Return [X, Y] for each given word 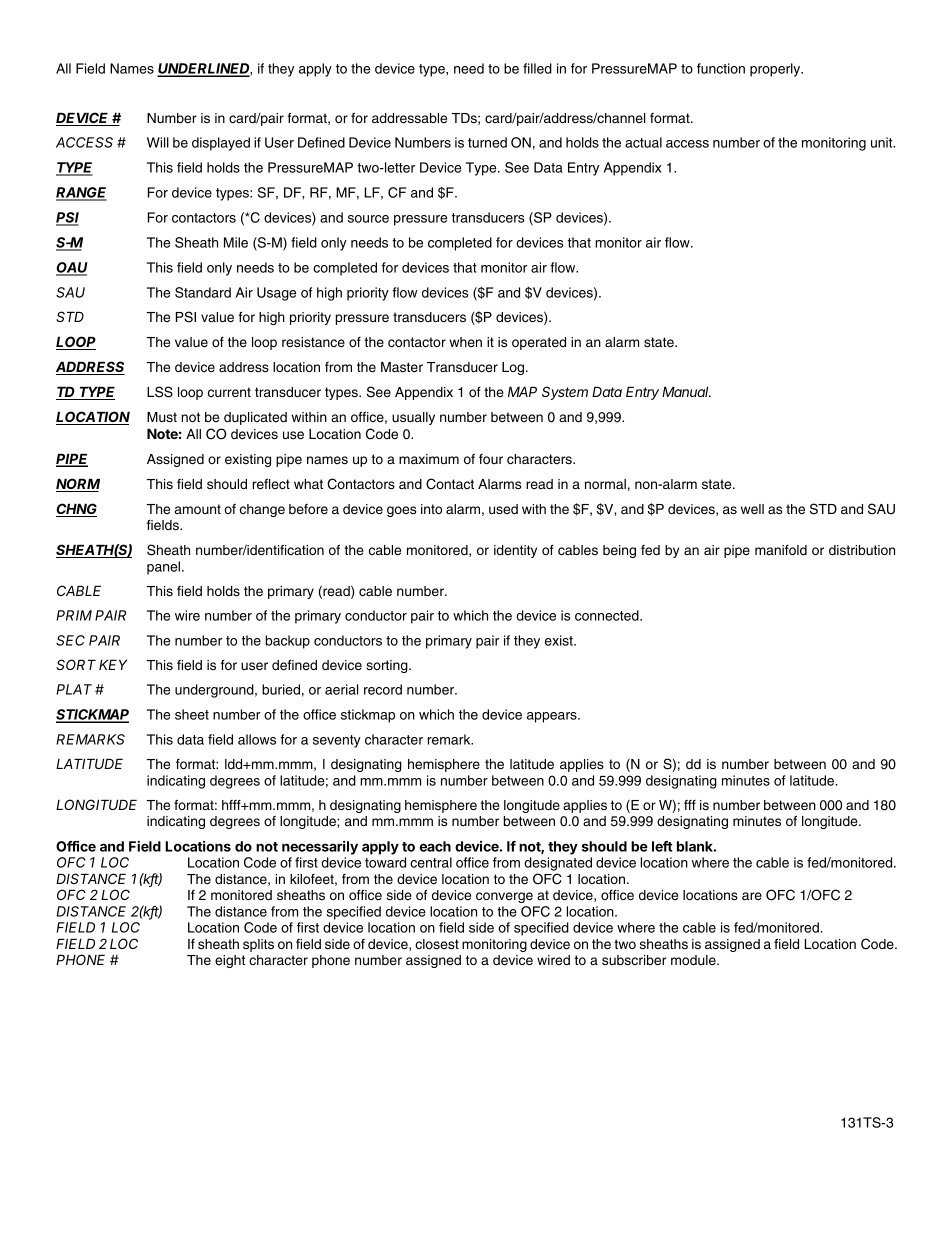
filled [537, 68]
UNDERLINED [204, 70]
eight [230, 961]
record [383, 689]
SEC [70, 640]
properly [776, 70]
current [229, 392]
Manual [686, 391]
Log [514, 368]
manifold [781, 550]
